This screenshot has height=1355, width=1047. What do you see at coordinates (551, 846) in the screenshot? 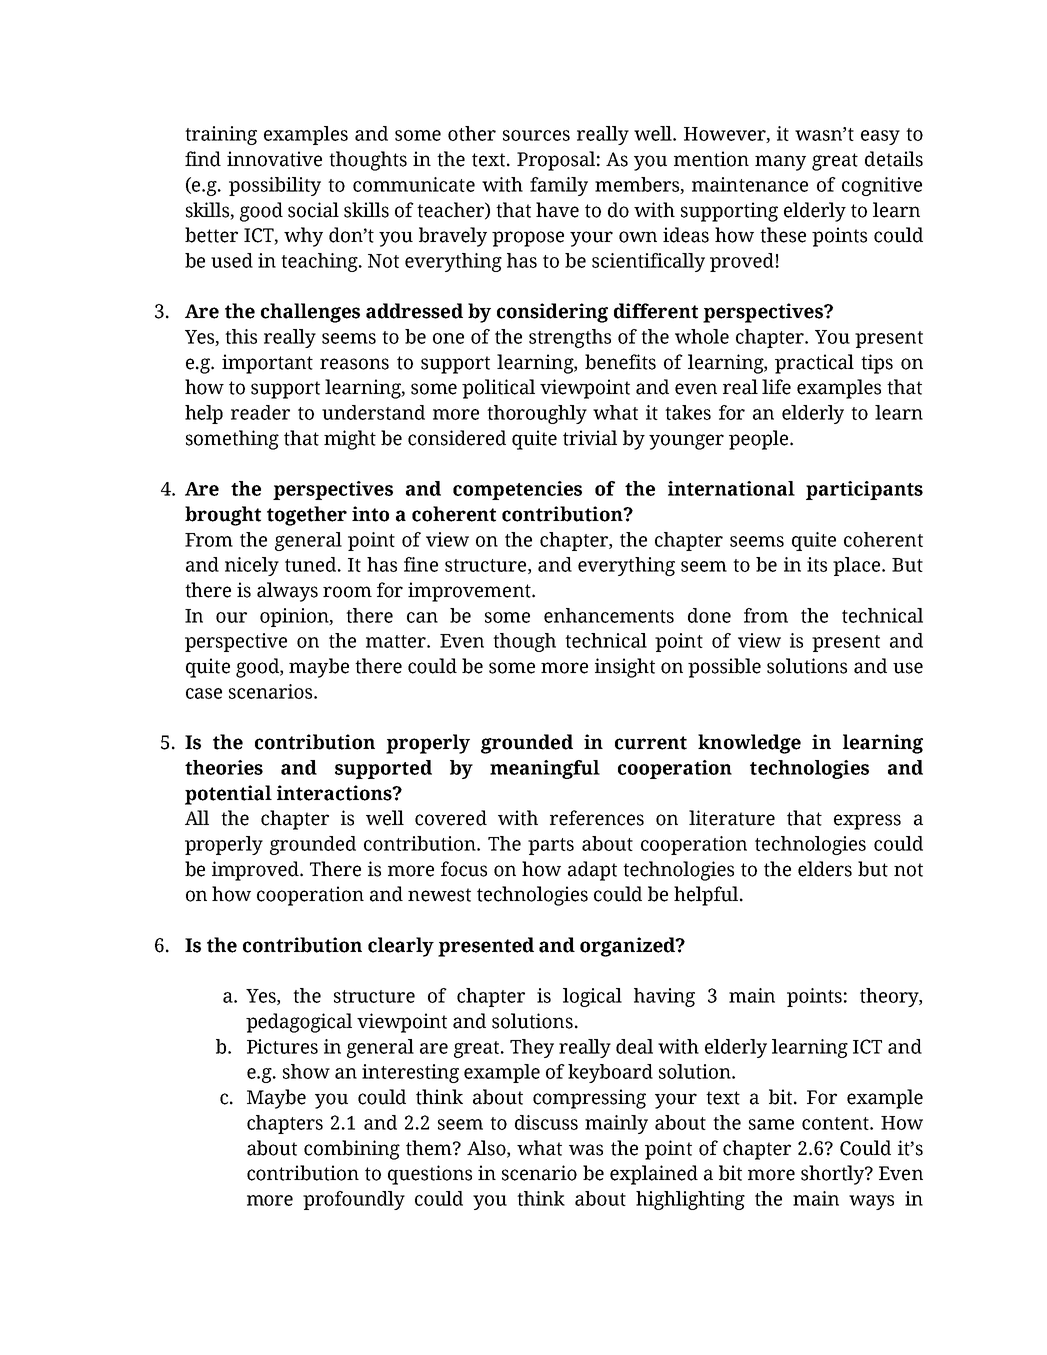
I see `parts` at bounding box center [551, 846].
